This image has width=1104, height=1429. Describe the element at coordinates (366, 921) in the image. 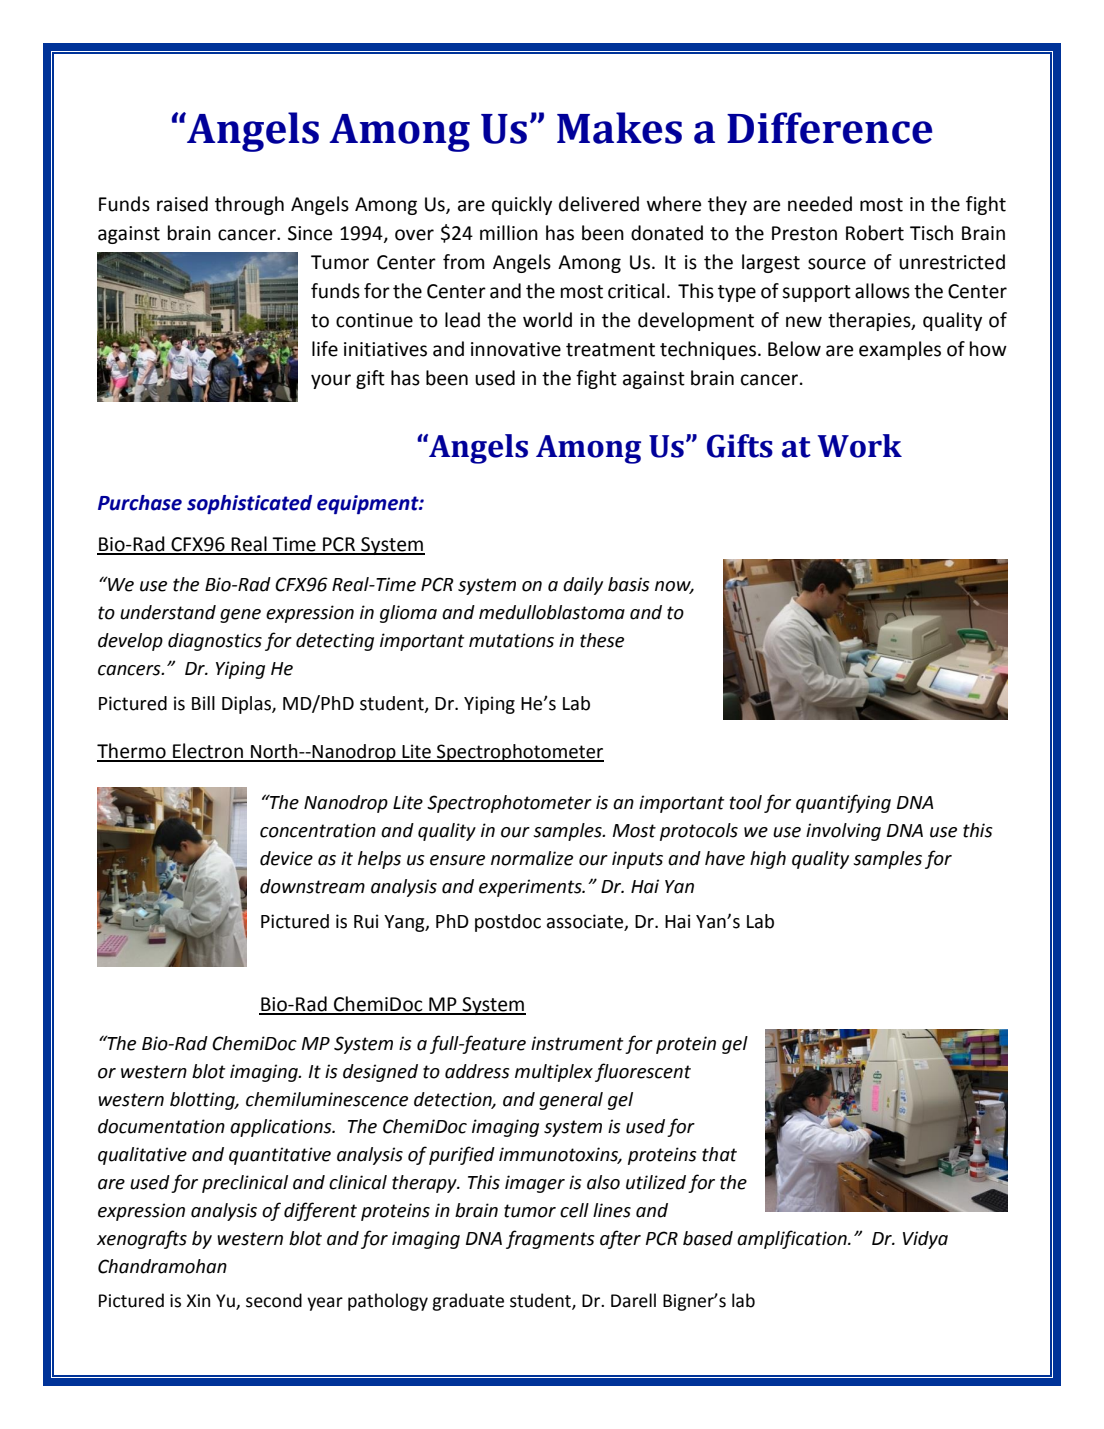

I see `Rui` at that location.
